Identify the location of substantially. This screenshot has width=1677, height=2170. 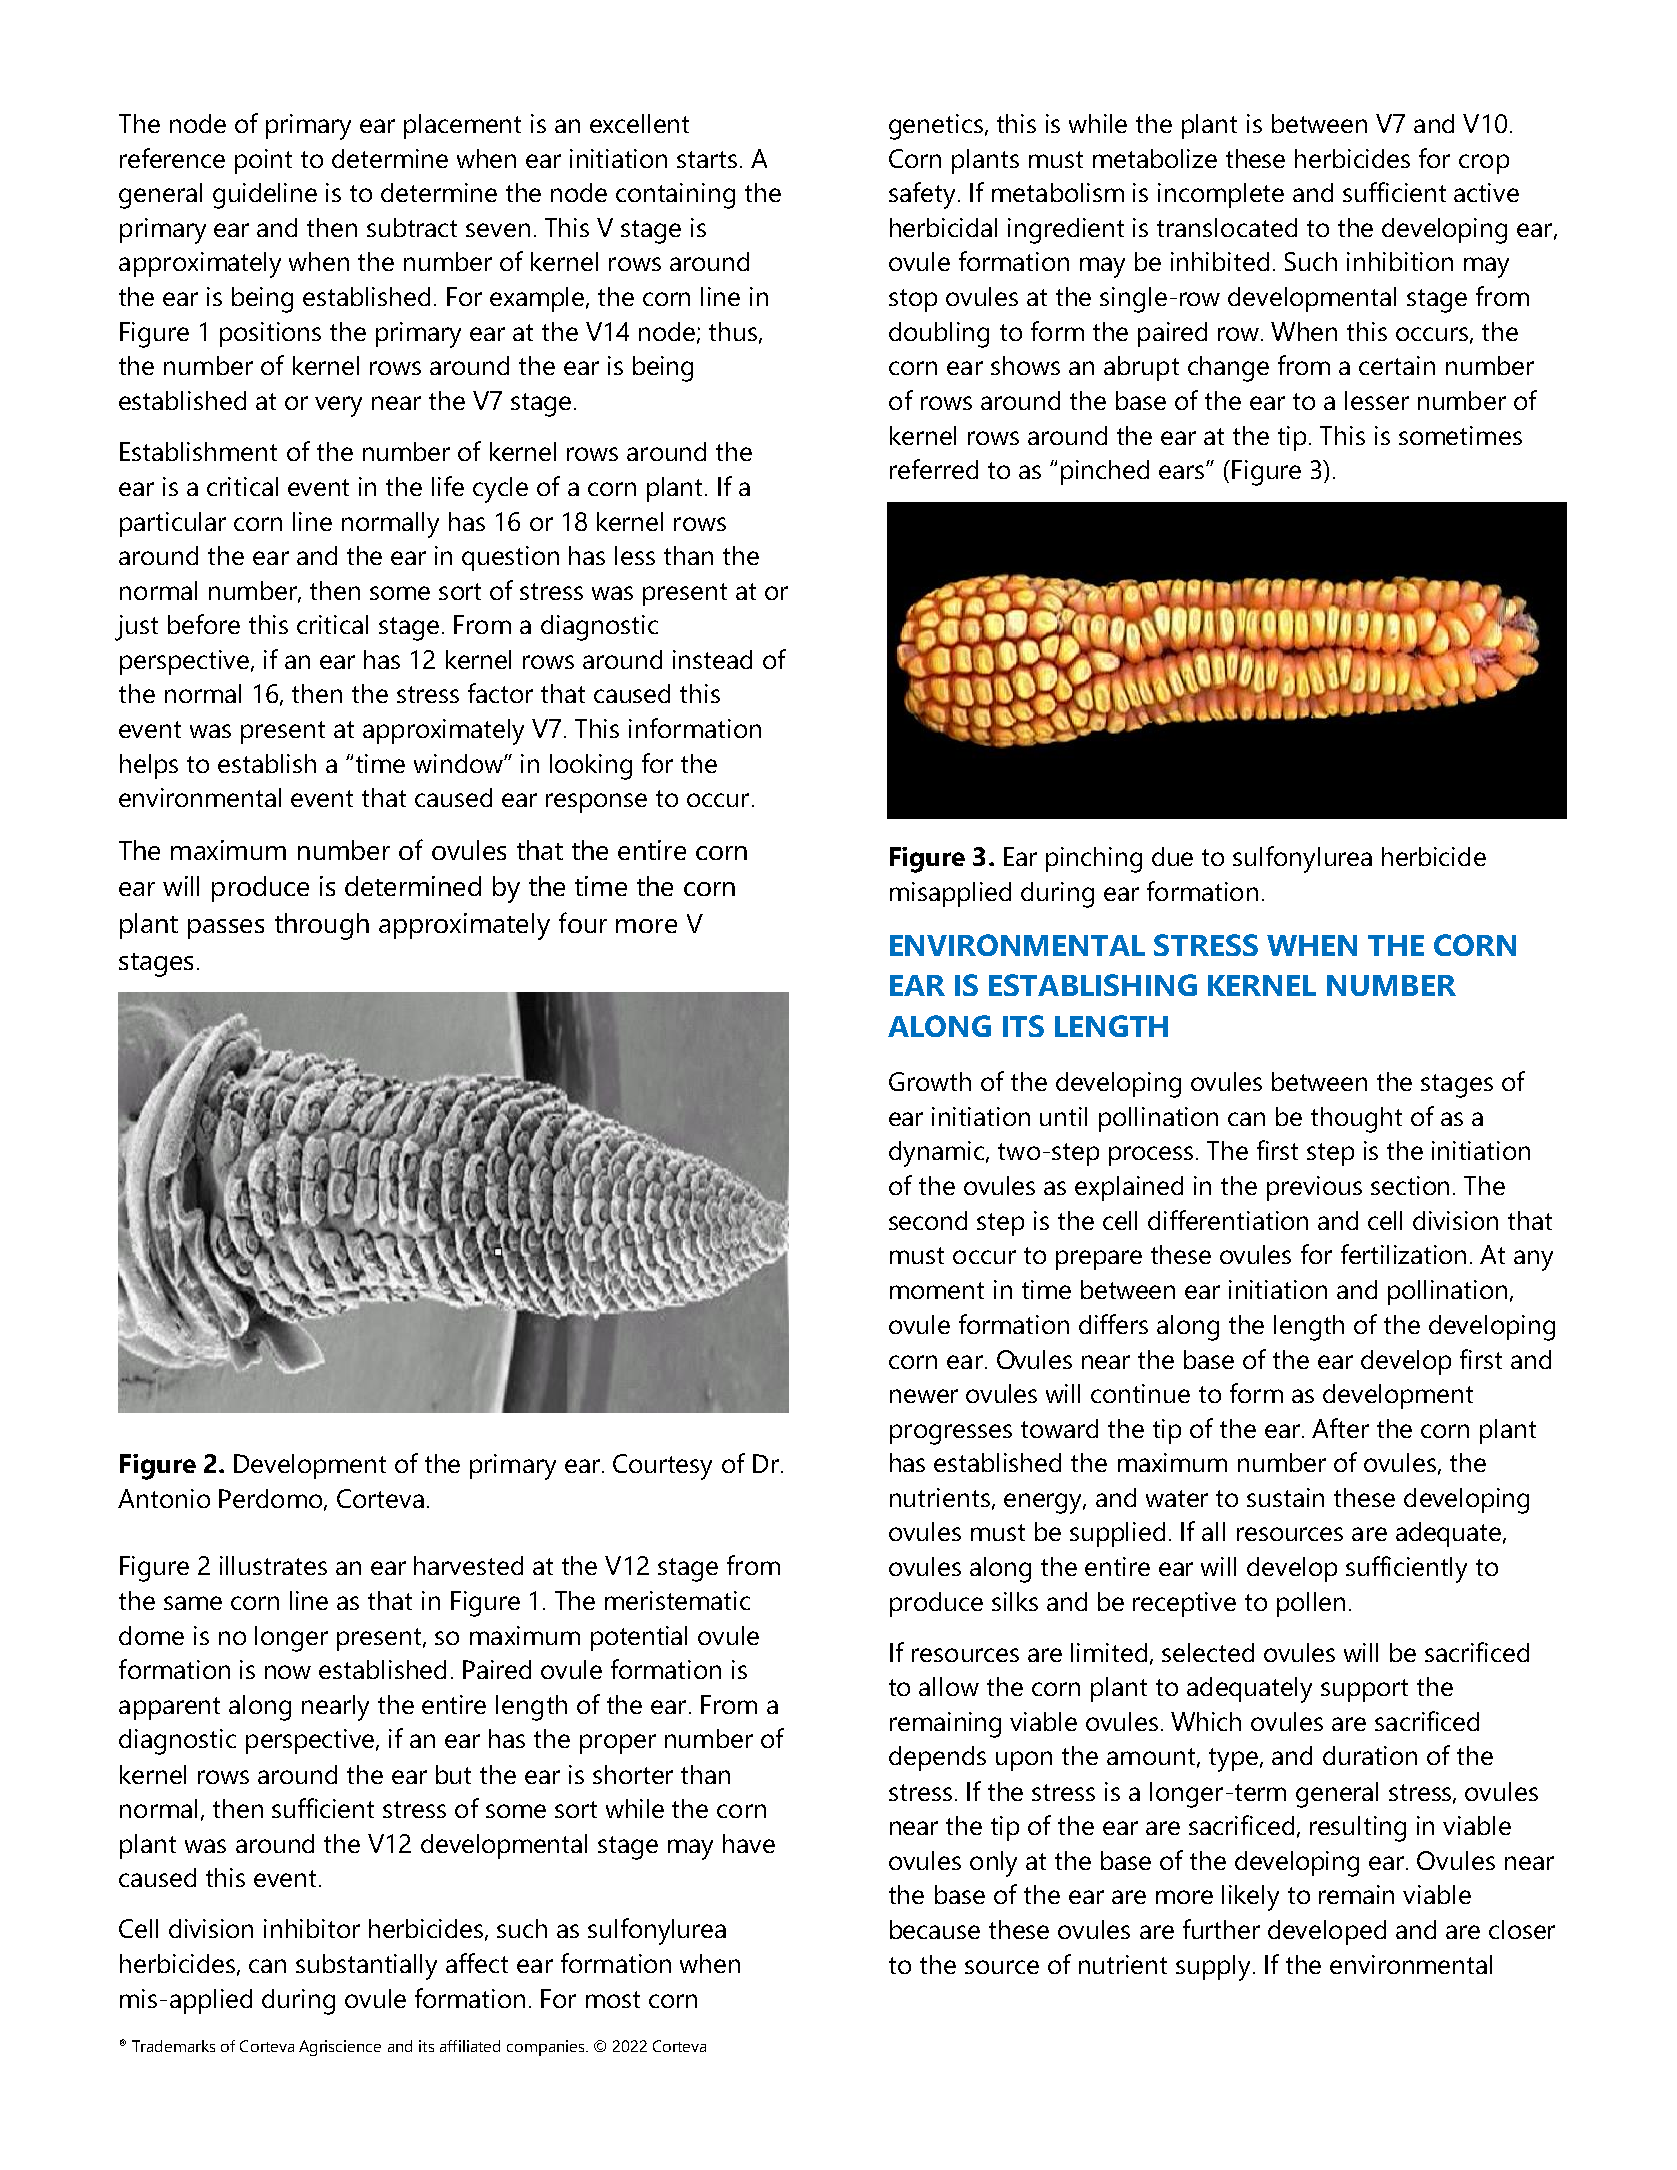
(366, 1967).
